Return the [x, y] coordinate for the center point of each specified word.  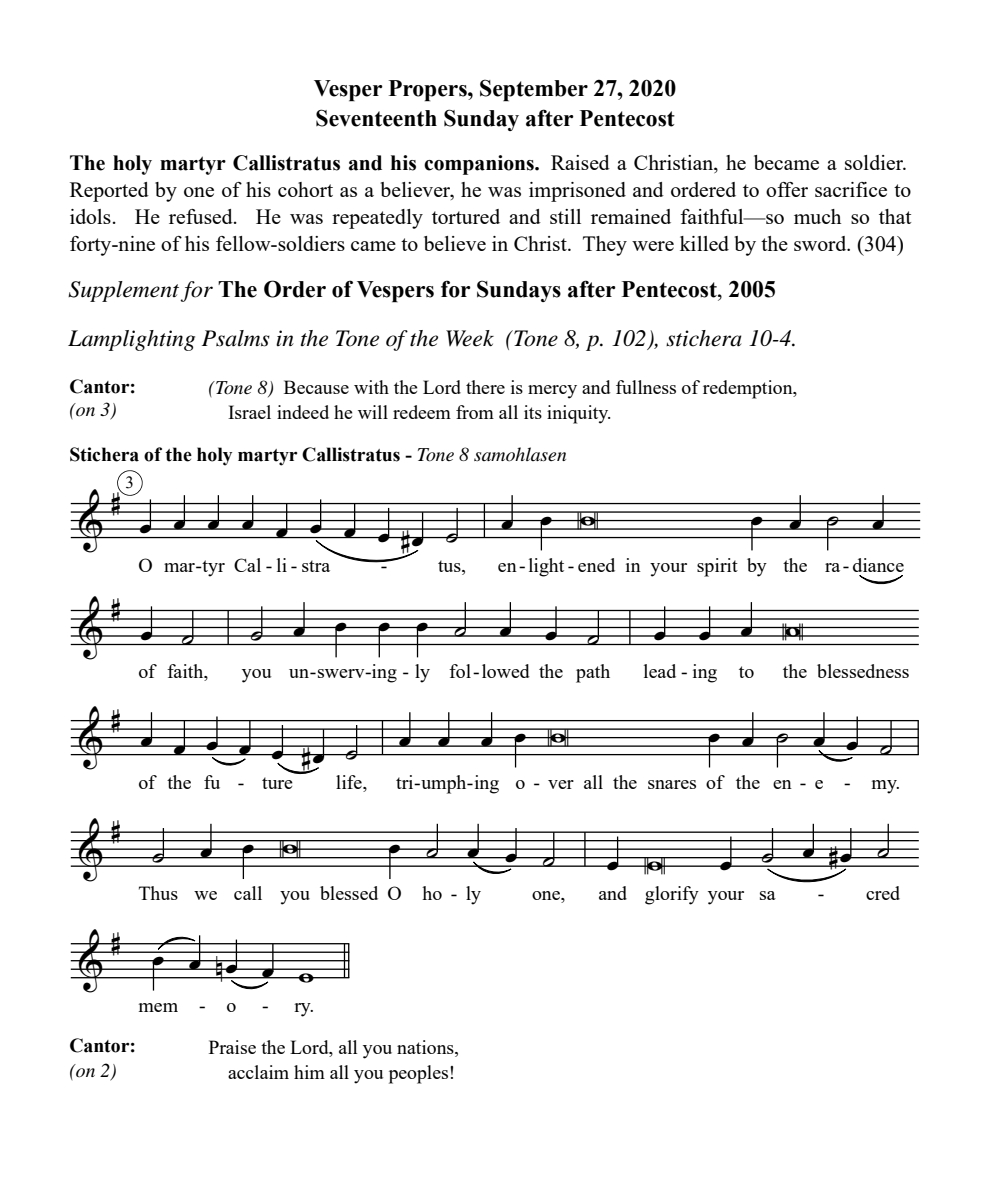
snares [672, 784]
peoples [420, 1074]
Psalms [236, 338]
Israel [249, 412]
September [534, 90]
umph [444, 784]
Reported [109, 192]
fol [460, 671]
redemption [749, 389]
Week [470, 338]
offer [787, 189]
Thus [158, 893]
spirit [717, 567]
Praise [232, 1047]
